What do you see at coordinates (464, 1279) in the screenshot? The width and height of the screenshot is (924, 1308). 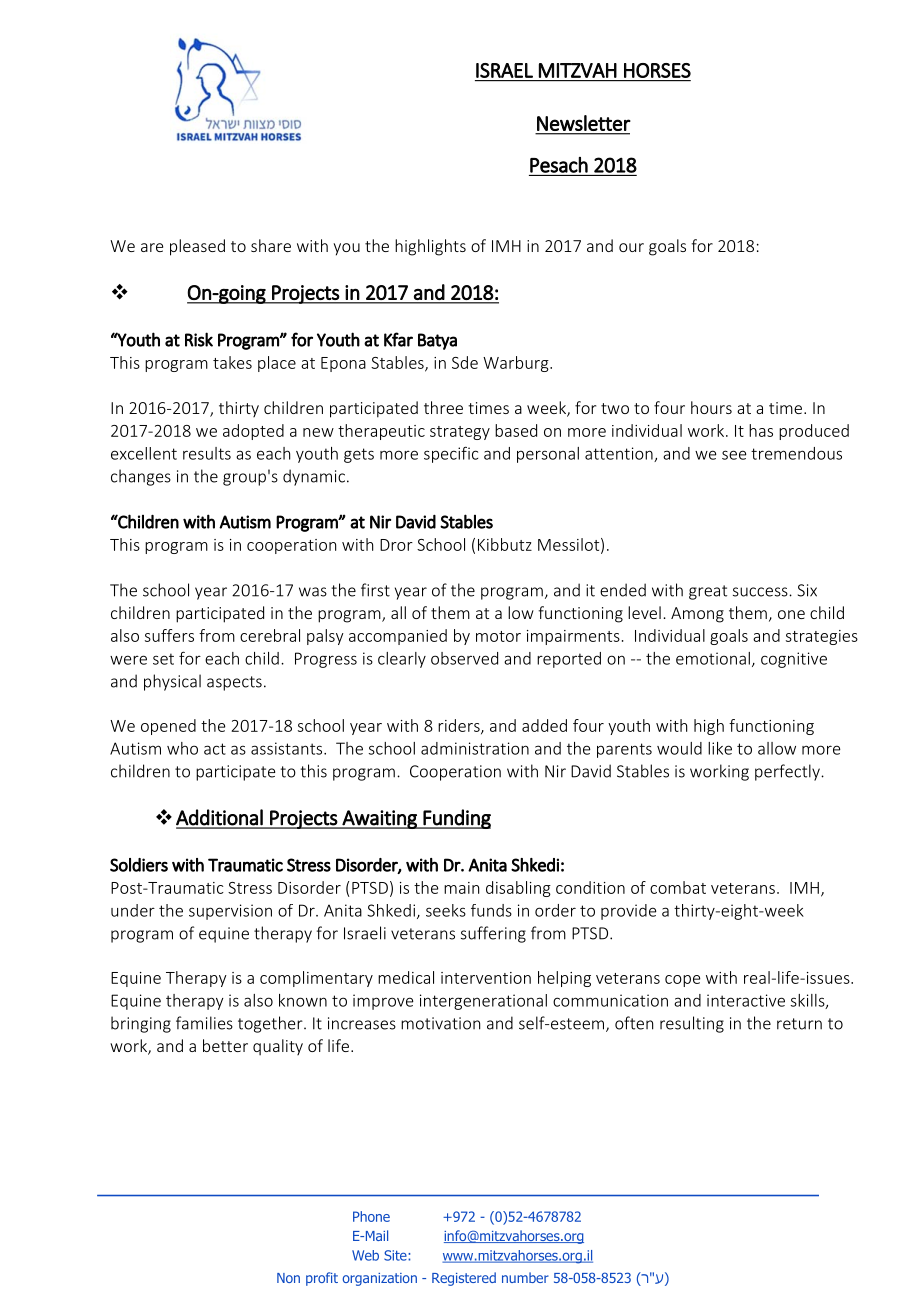 I see `Registered` at bounding box center [464, 1279].
